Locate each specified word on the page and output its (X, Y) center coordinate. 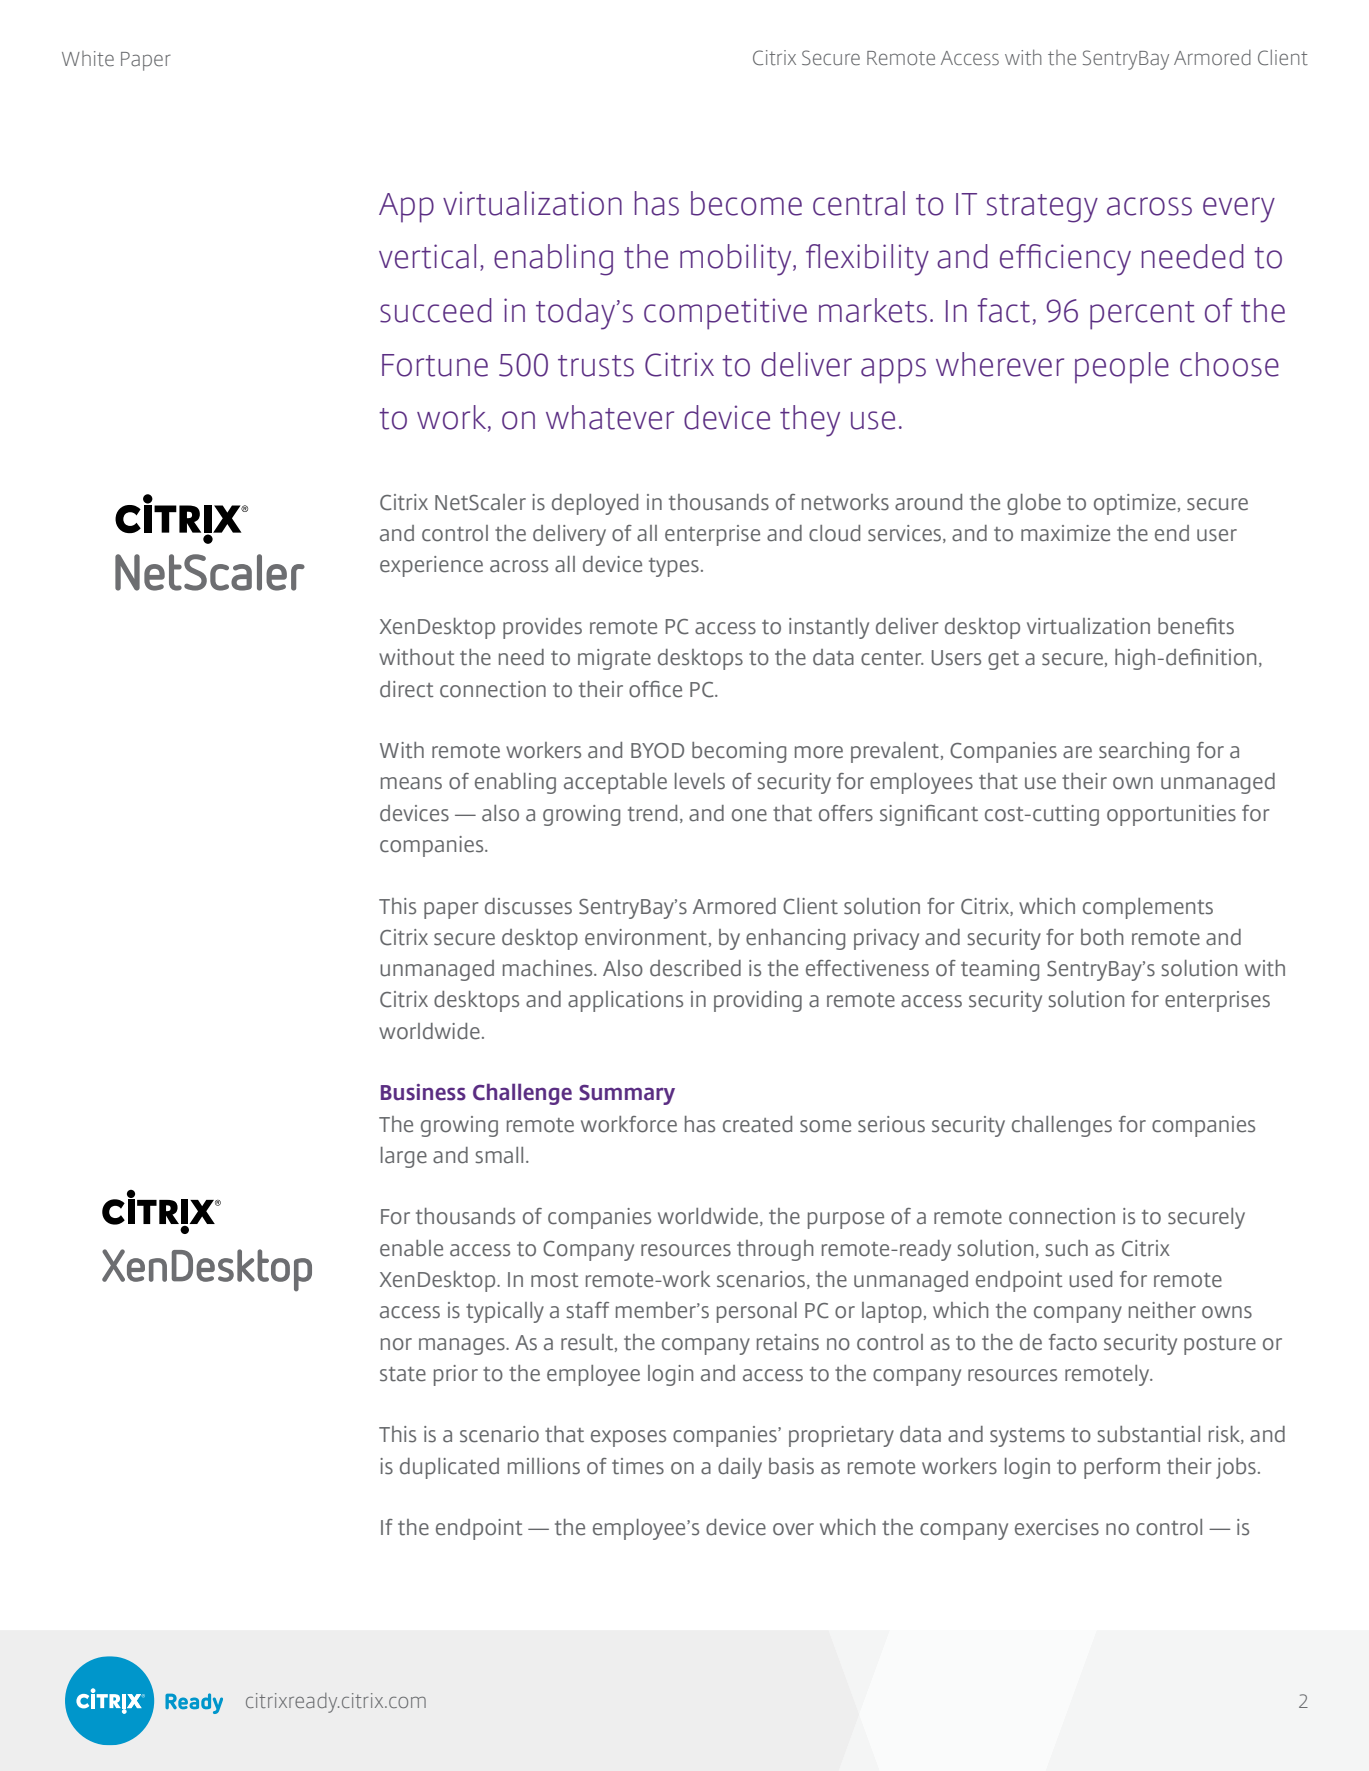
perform (1122, 1468)
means (411, 783)
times (638, 1466)
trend (652, 813)
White (88, 59)
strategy (1042, 208)
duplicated (449, 1468)
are (1077, 752)
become (746, 203)
